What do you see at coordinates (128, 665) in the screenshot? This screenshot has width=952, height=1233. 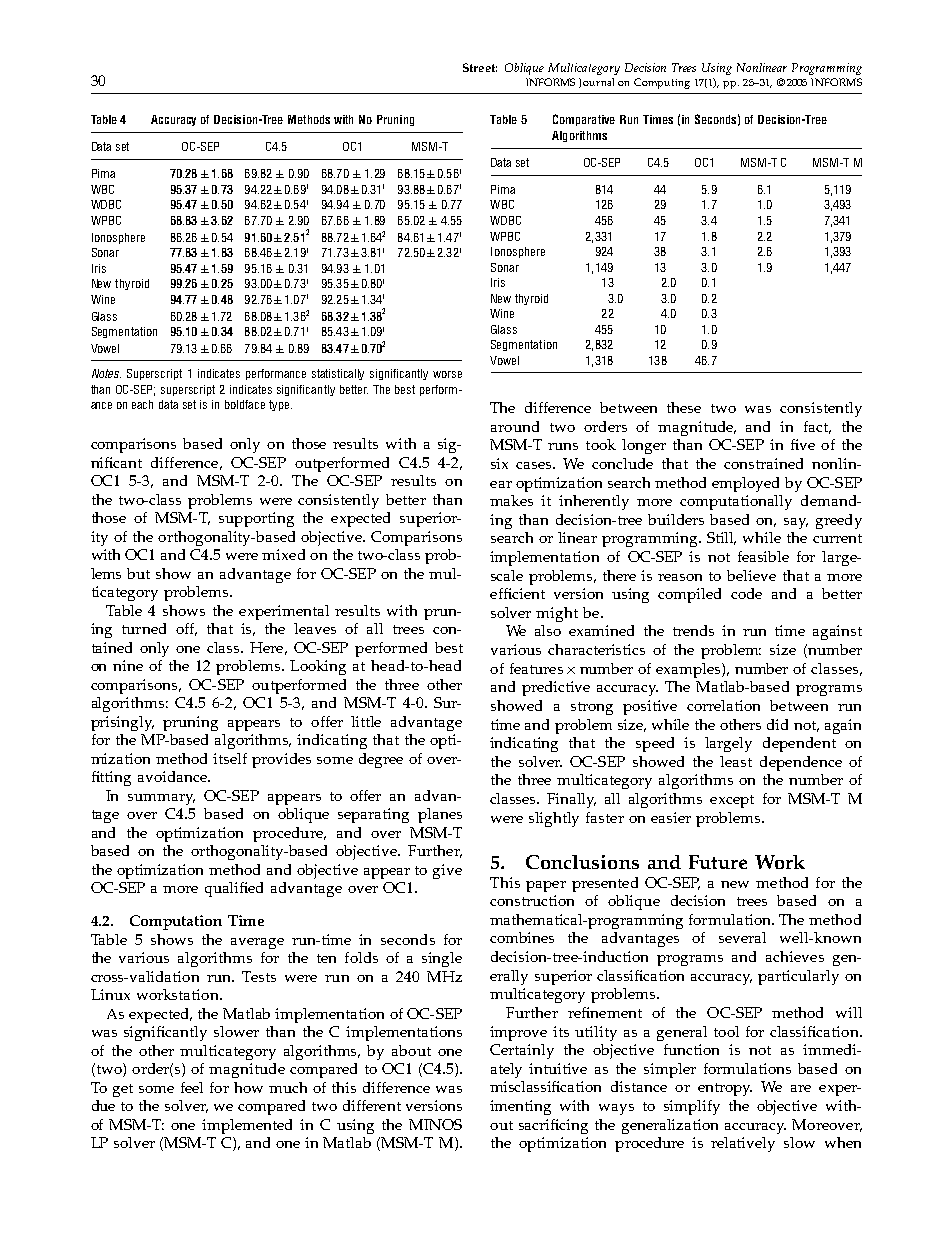 I see `nine` at bounding box center [128, 665].
